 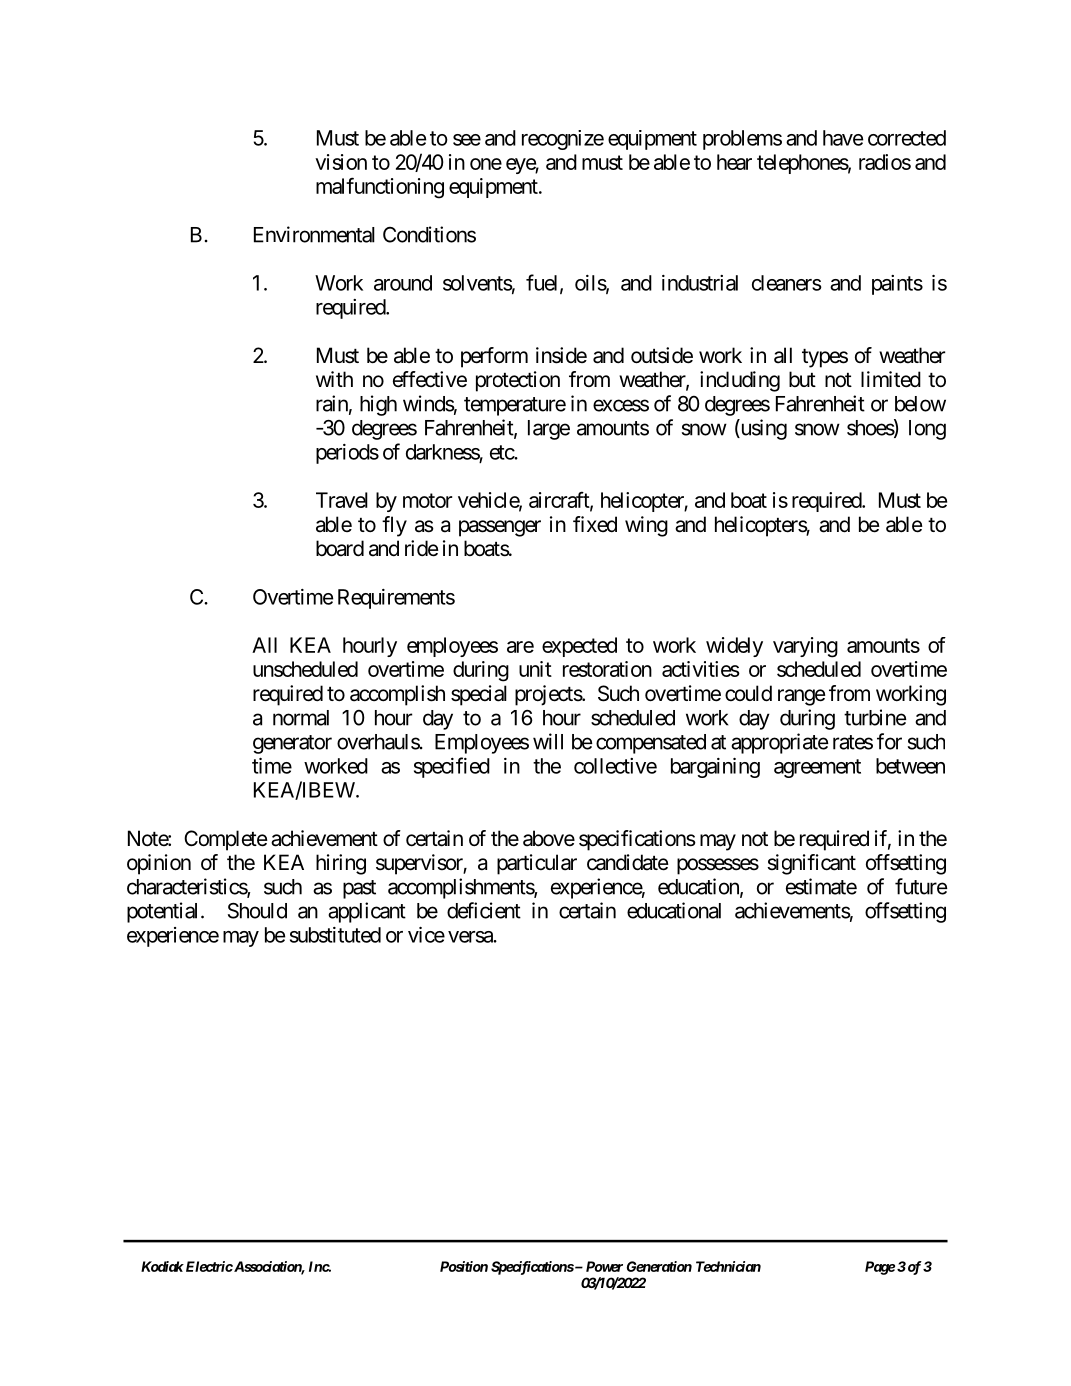 What do you see at coordinates (748, 693) in the screenshot?
I see `could` at bounding box center [748, 693].
